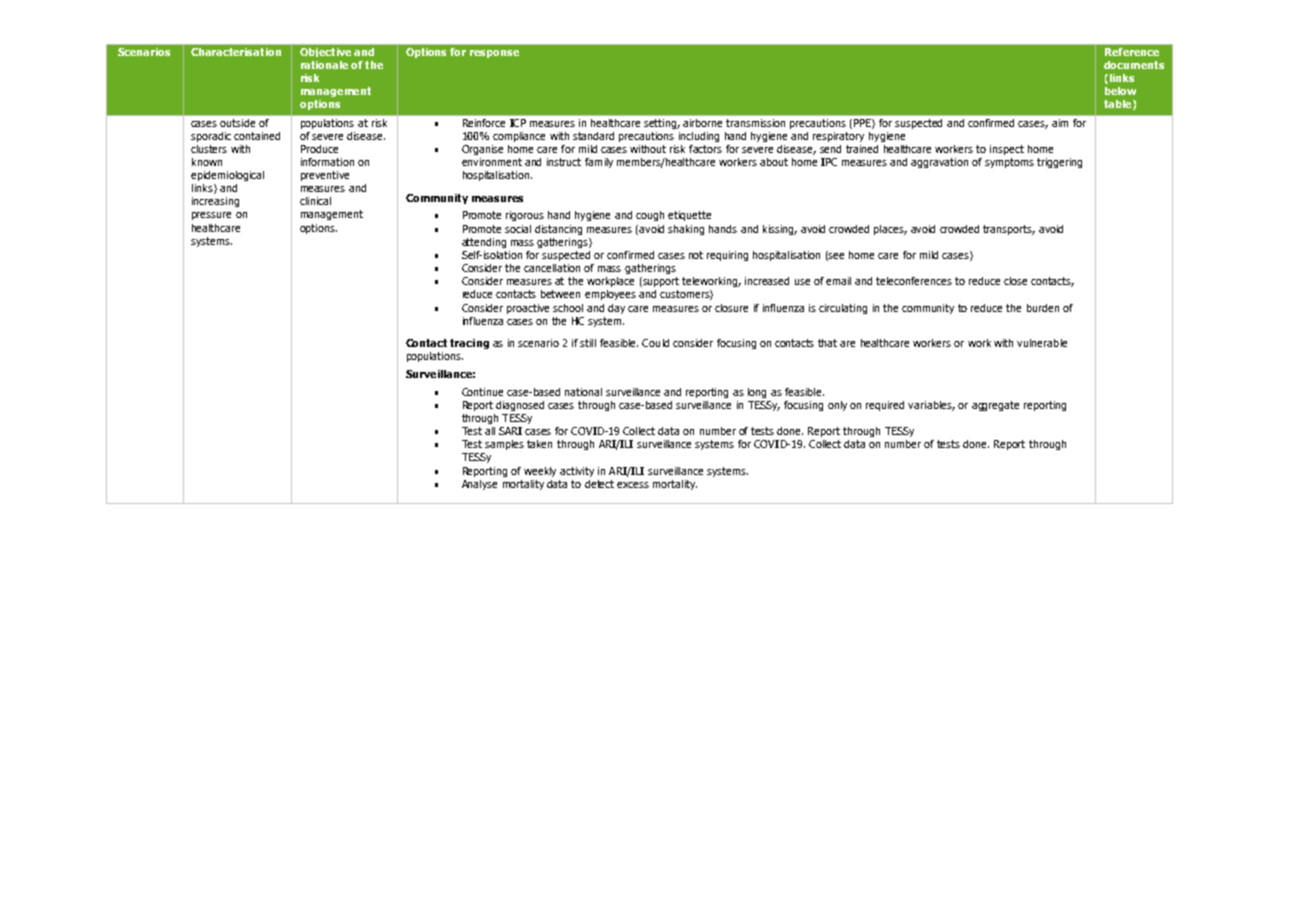 This screenshot has height=924, width=1308. What do you see at coordinates (633, 485) in the screenshot?
I see `excess` at bounding box center [633, 485].
